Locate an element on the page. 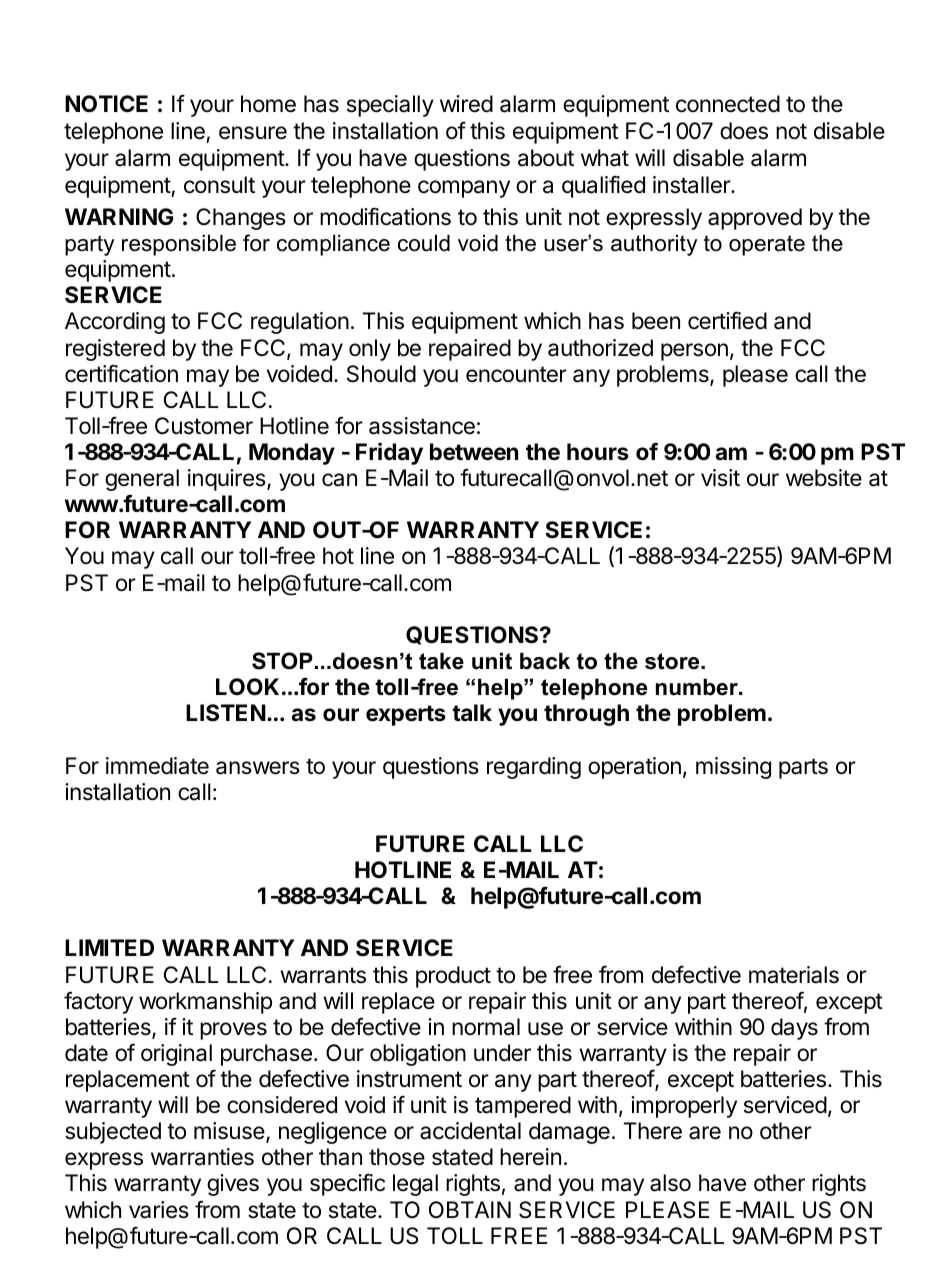 The height and width of the page is (1288, 927). also is located at coordinates (670, 1183).
